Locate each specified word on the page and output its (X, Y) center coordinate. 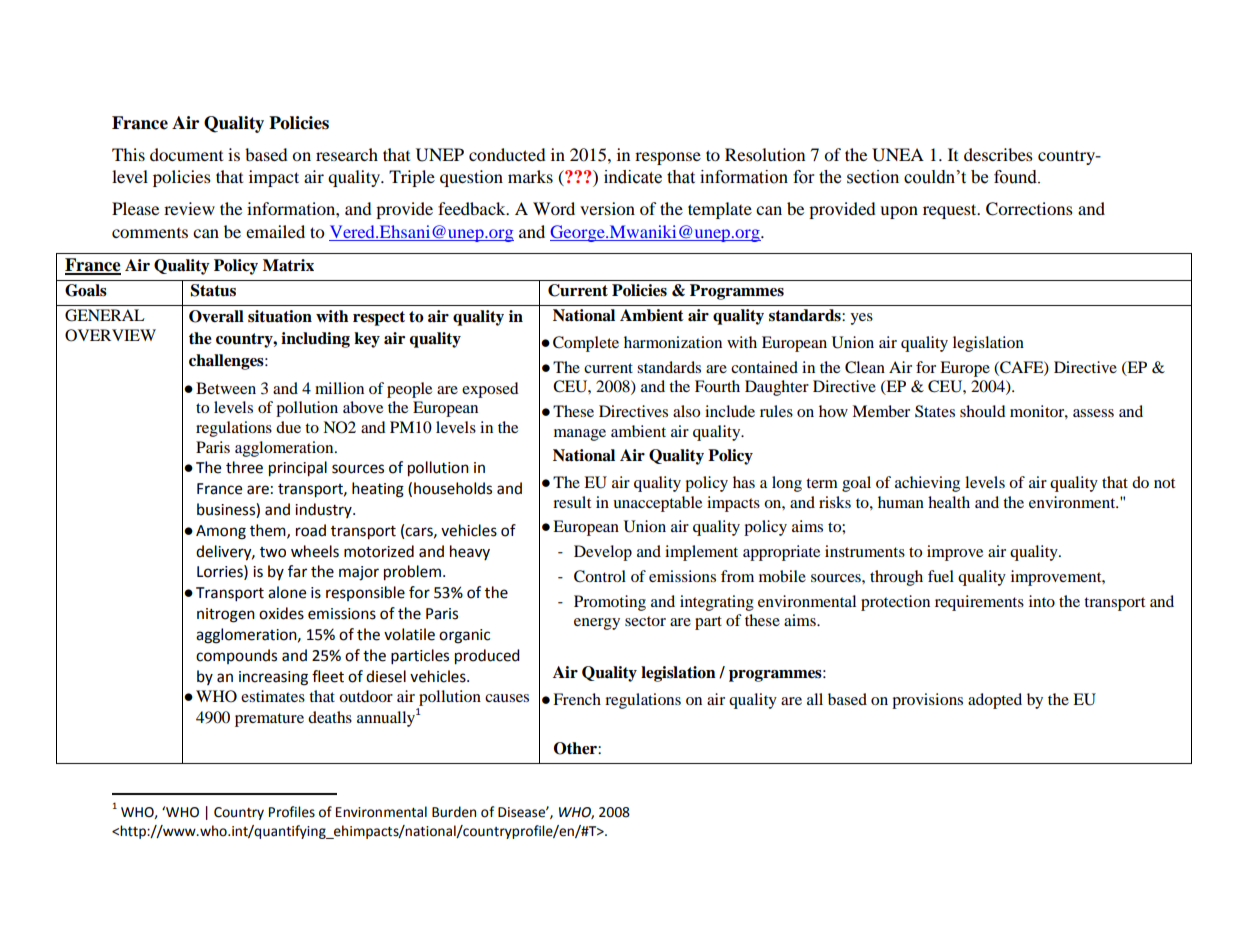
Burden (454, 812)
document (186, 154)
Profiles (292, 812)
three (244, 467)
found (1016, 177)
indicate (633, 177)
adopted (995, 701)
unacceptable (657, 504)
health (949, 502)
